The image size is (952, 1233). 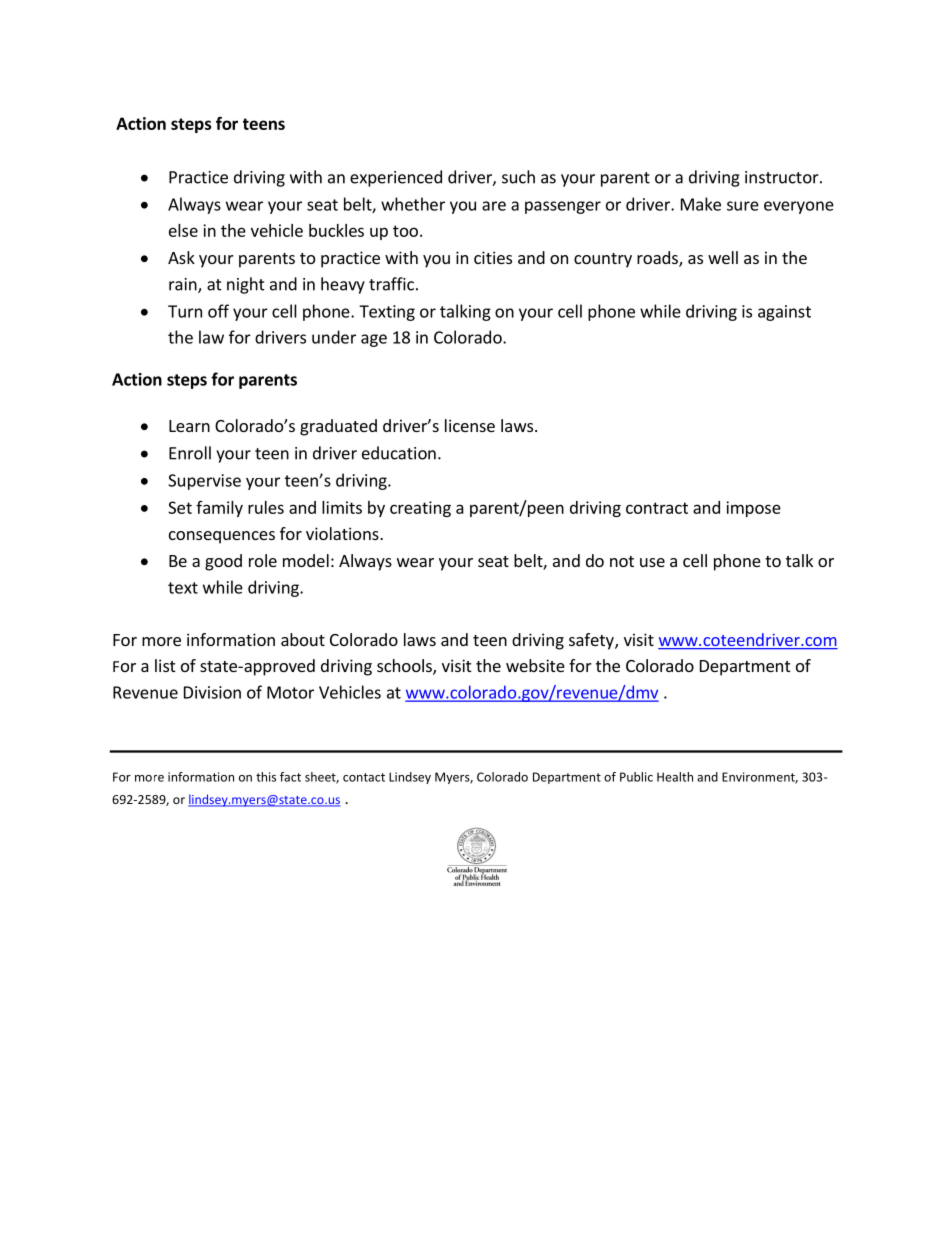 What do you see at coordinates (183, 230) in the screenshot?
I see `else` at bounding box center [183, 230].
